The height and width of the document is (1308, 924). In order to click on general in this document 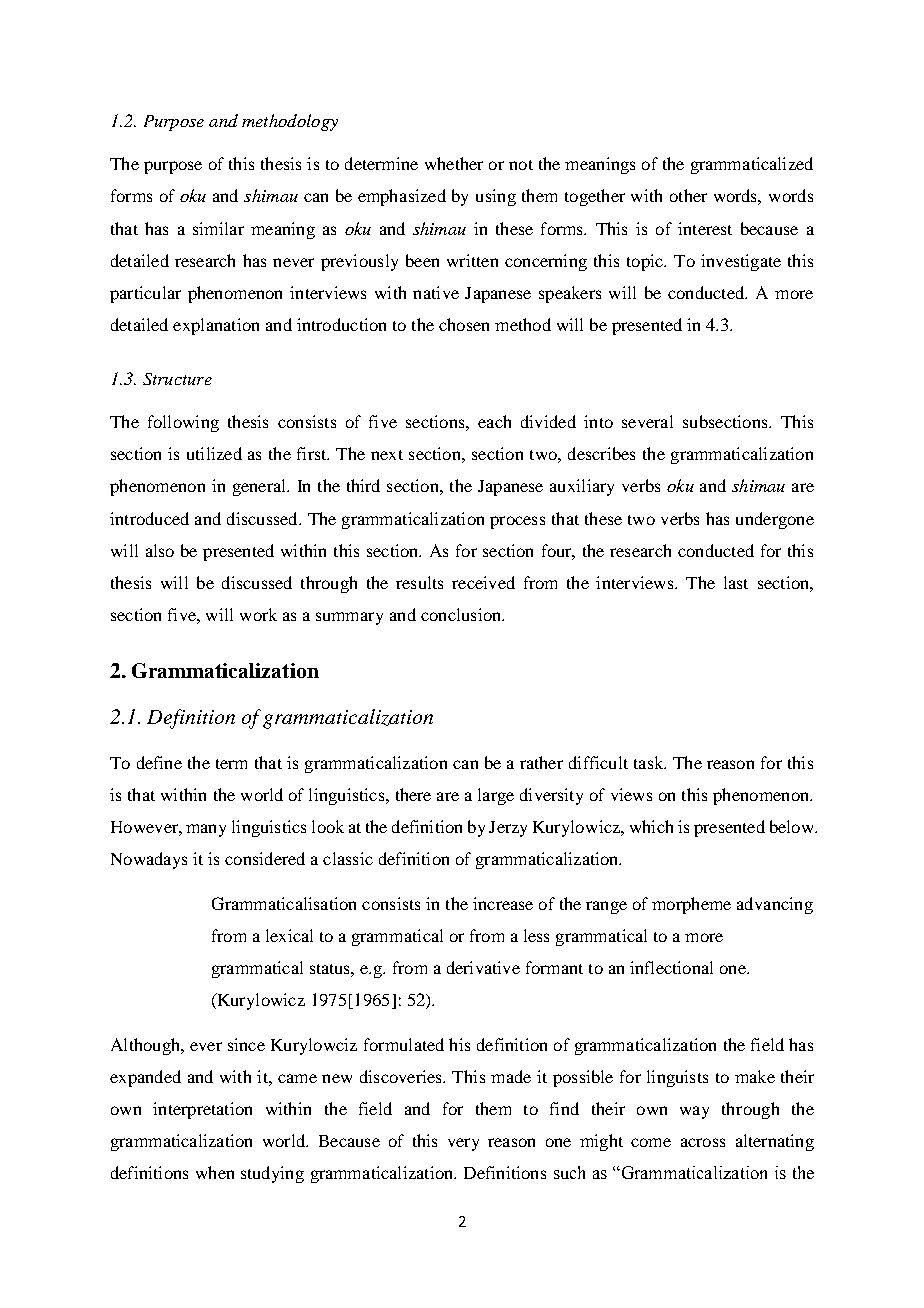, I will do `click(260, 487)`.
